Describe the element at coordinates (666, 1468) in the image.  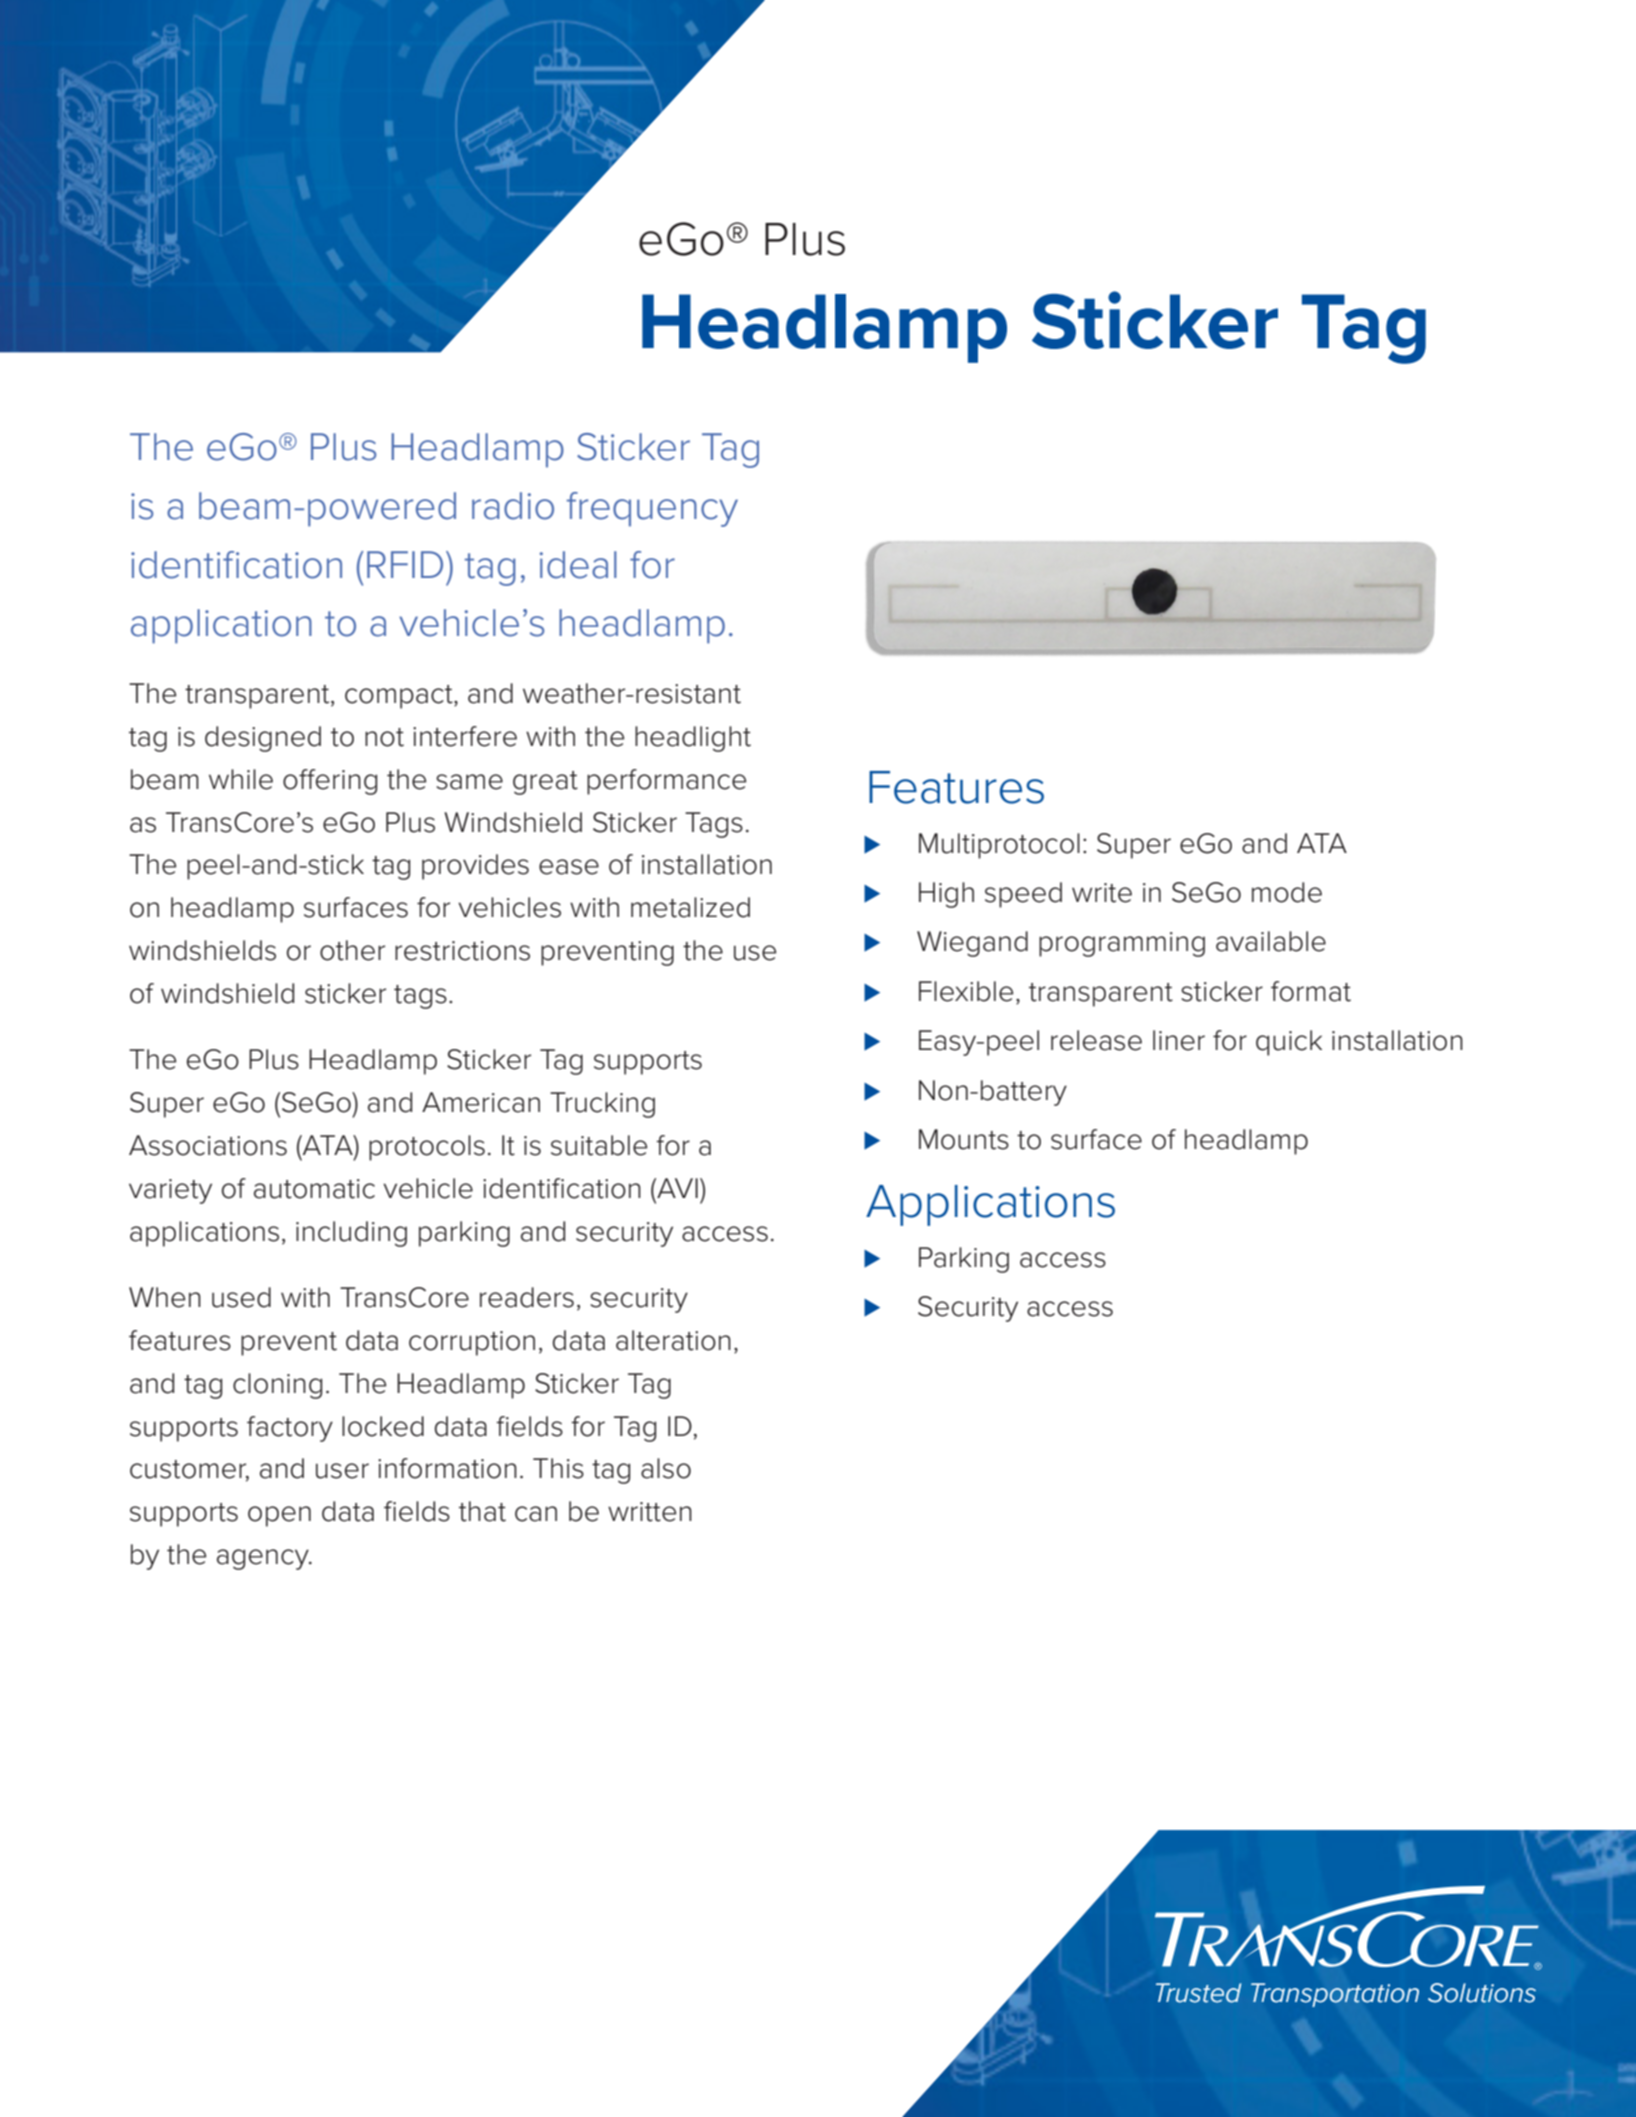
I see `also` at that location.
